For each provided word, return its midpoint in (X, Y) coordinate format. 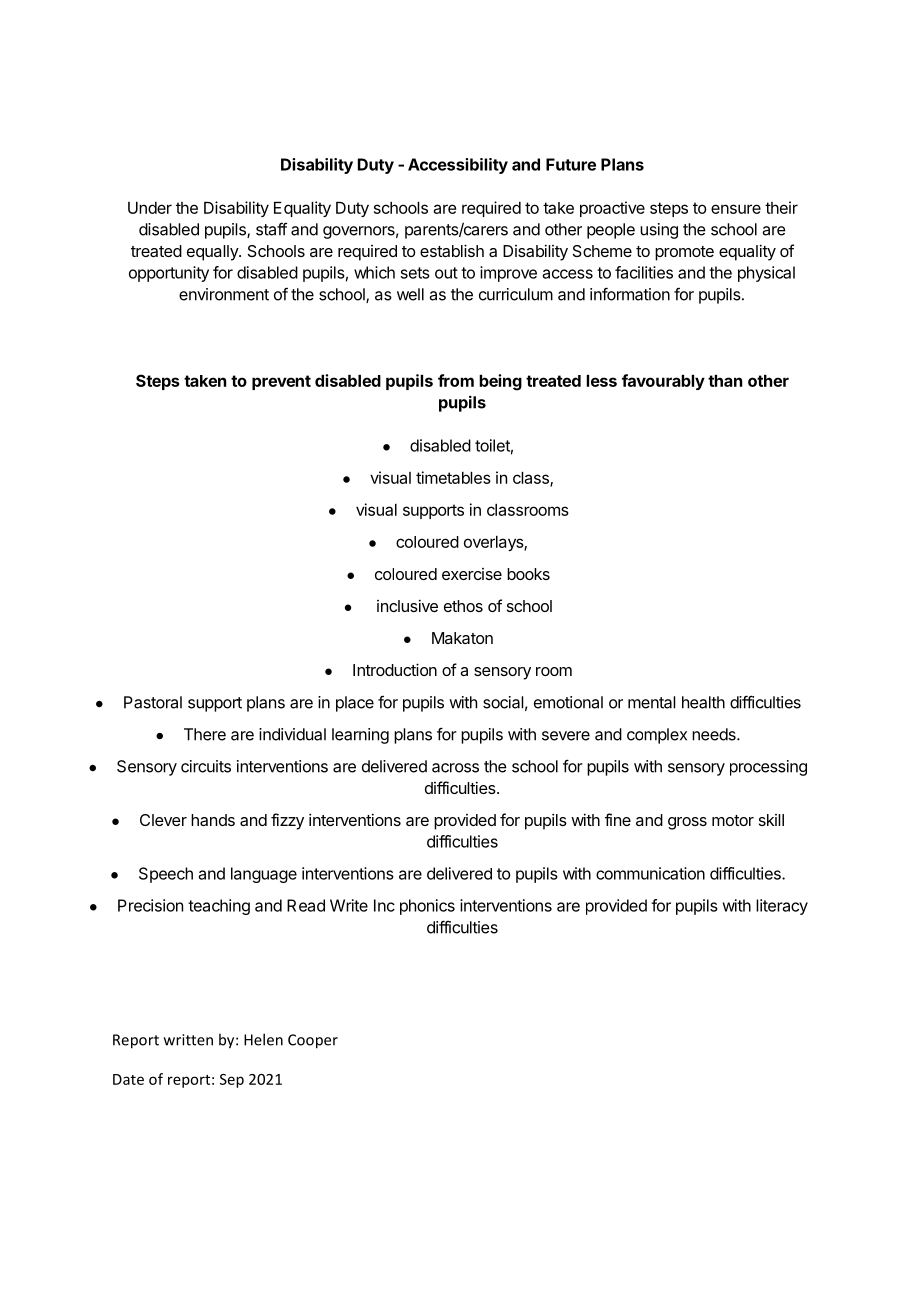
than (725, 381)
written (188, 1040)
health (703, 702)
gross (687, 823)
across (455, 768)
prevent (281, 382)
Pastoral (153, 702)
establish (452, 250)
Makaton (462, 638)
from (456, 380)
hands (213, 820)
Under (150, 208)
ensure (736, 209)
